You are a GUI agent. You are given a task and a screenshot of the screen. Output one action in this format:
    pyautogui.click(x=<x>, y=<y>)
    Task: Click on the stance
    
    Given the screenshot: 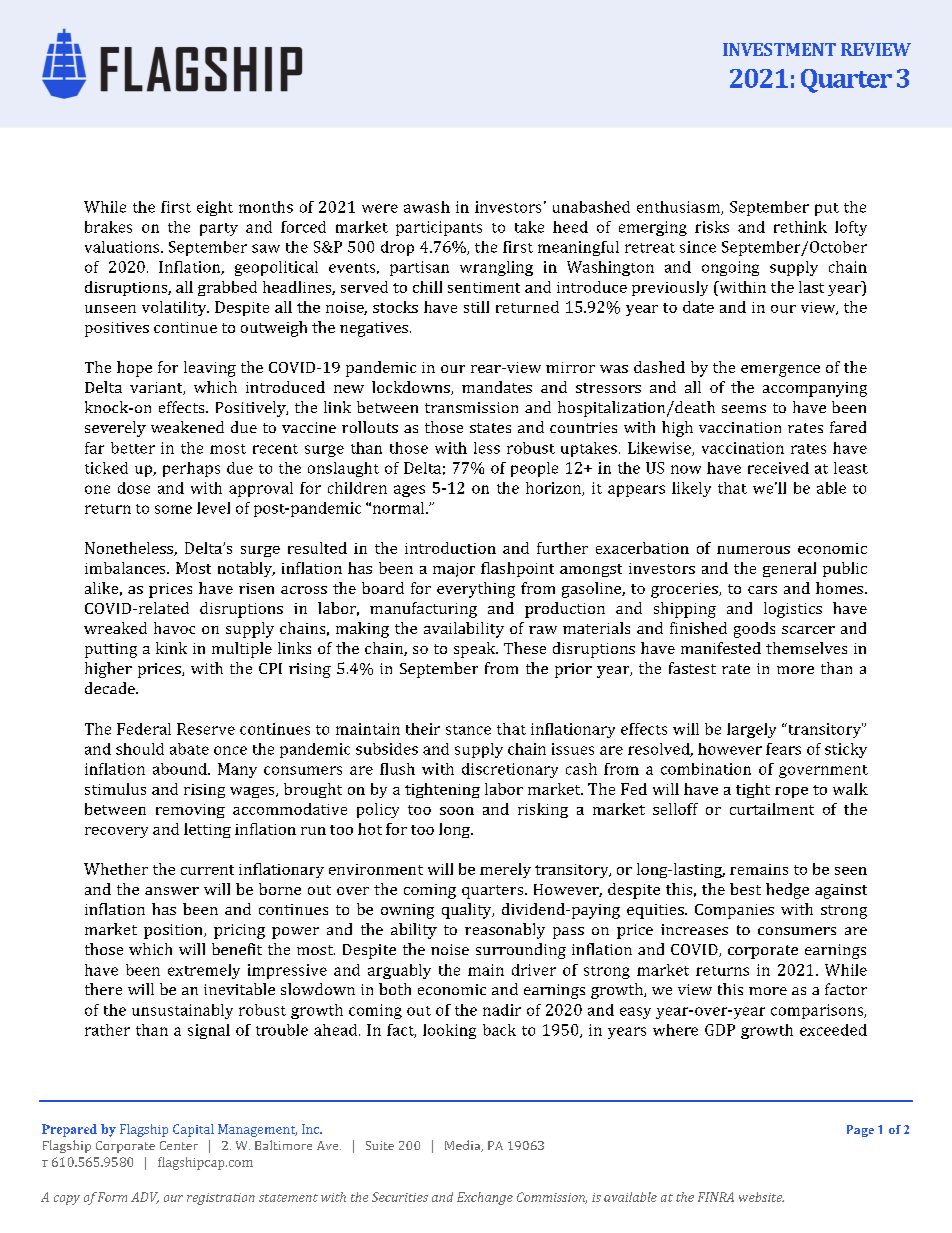 What is the action you would take?
    pyautogui.click(x=468, y=730)
